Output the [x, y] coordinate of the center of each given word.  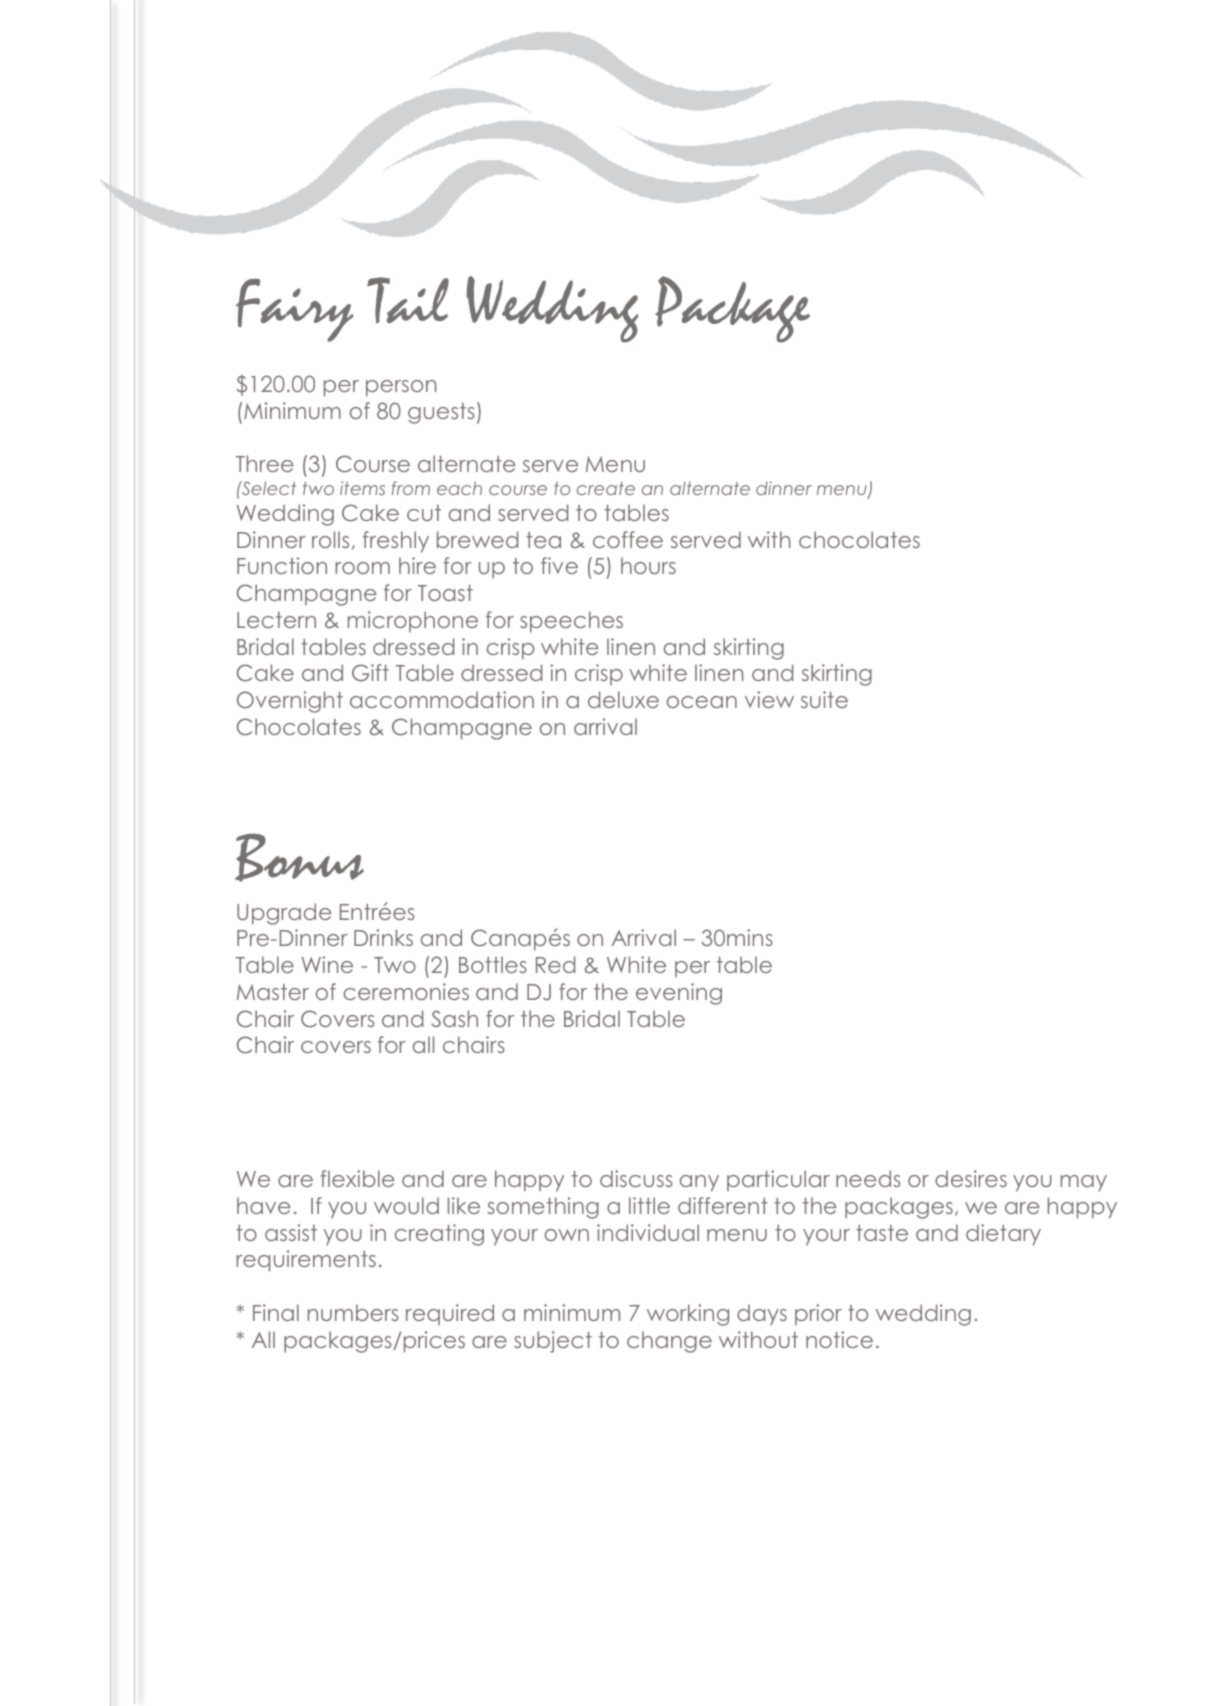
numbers [353, 1312]
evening [679, 994]
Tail [408, 300]
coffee [628, 539]
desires [971, 1178]
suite [824, 699]
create [606, 488]
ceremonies [406, 991]
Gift [370, 673]
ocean [702, 702]
